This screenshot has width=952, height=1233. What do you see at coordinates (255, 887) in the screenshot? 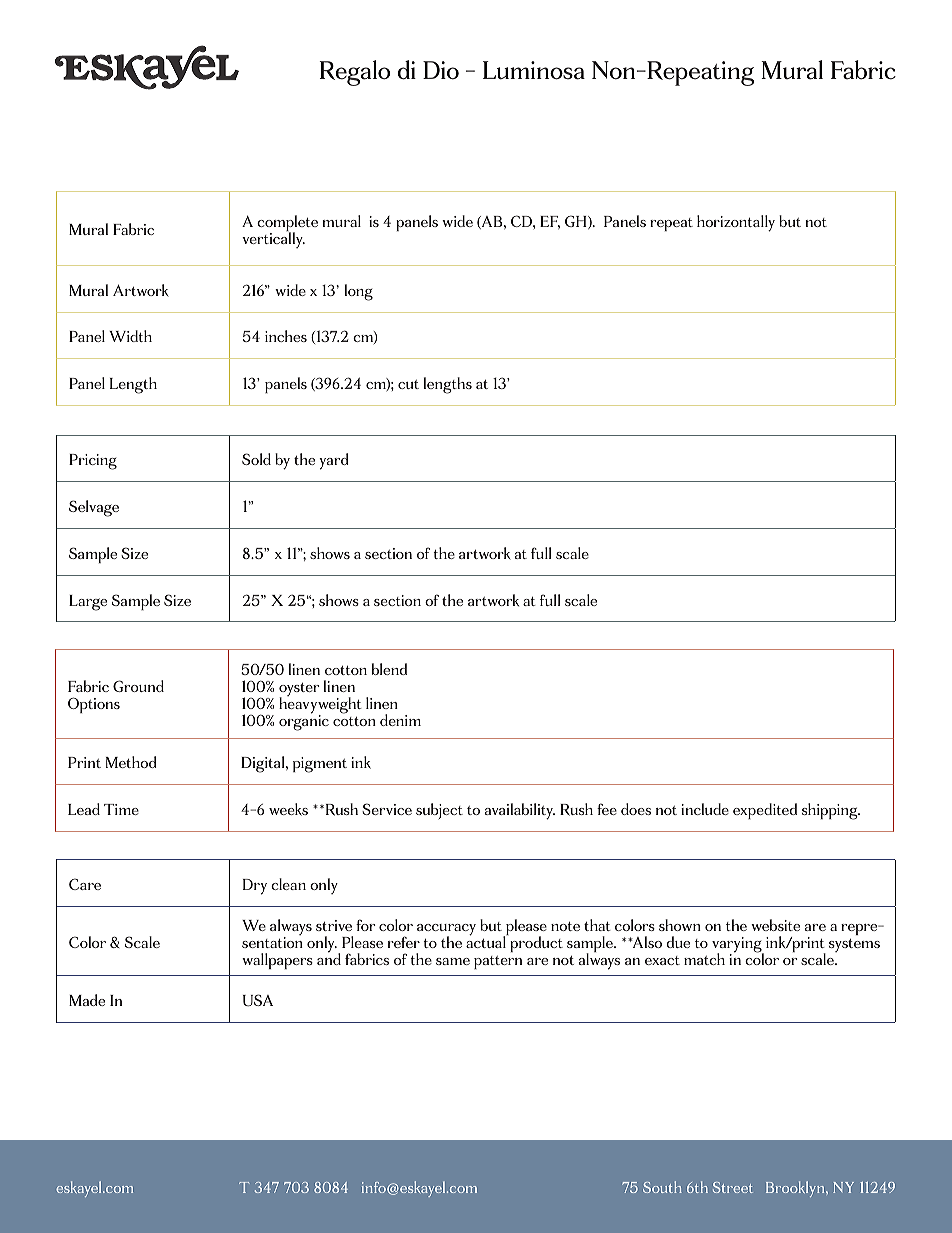
I see `Dry` at bounding box center [255, 887].
